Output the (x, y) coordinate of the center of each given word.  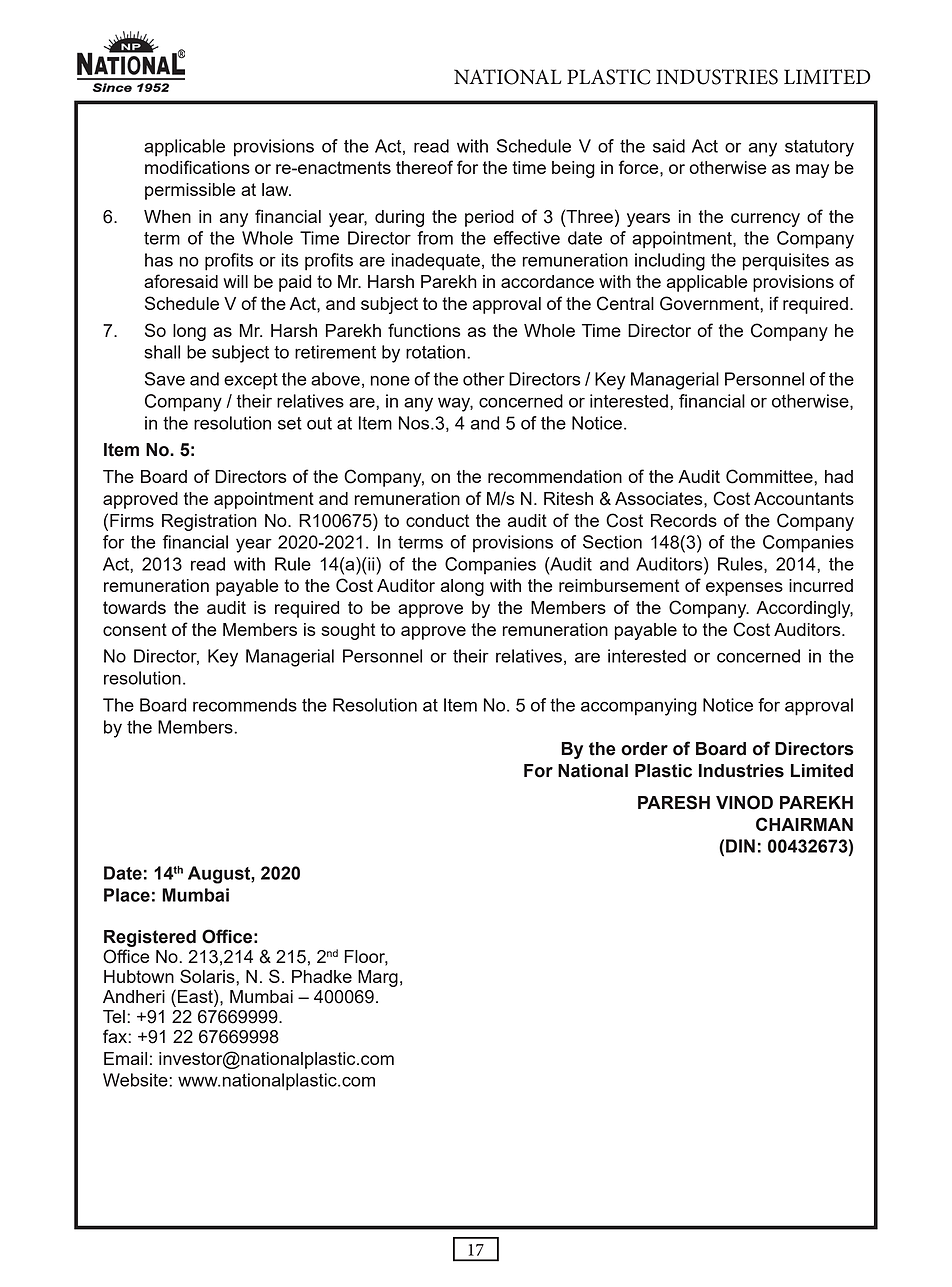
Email (125, 1058)
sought (348, 631)
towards (134, 607)
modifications (197, 167)
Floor (366, 958)
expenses (744, 589)
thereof (424, 167)
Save (165, 379)
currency (765, 220)
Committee (770, 476)
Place (127, 895)
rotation (435, 352)
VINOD (744, 802)
